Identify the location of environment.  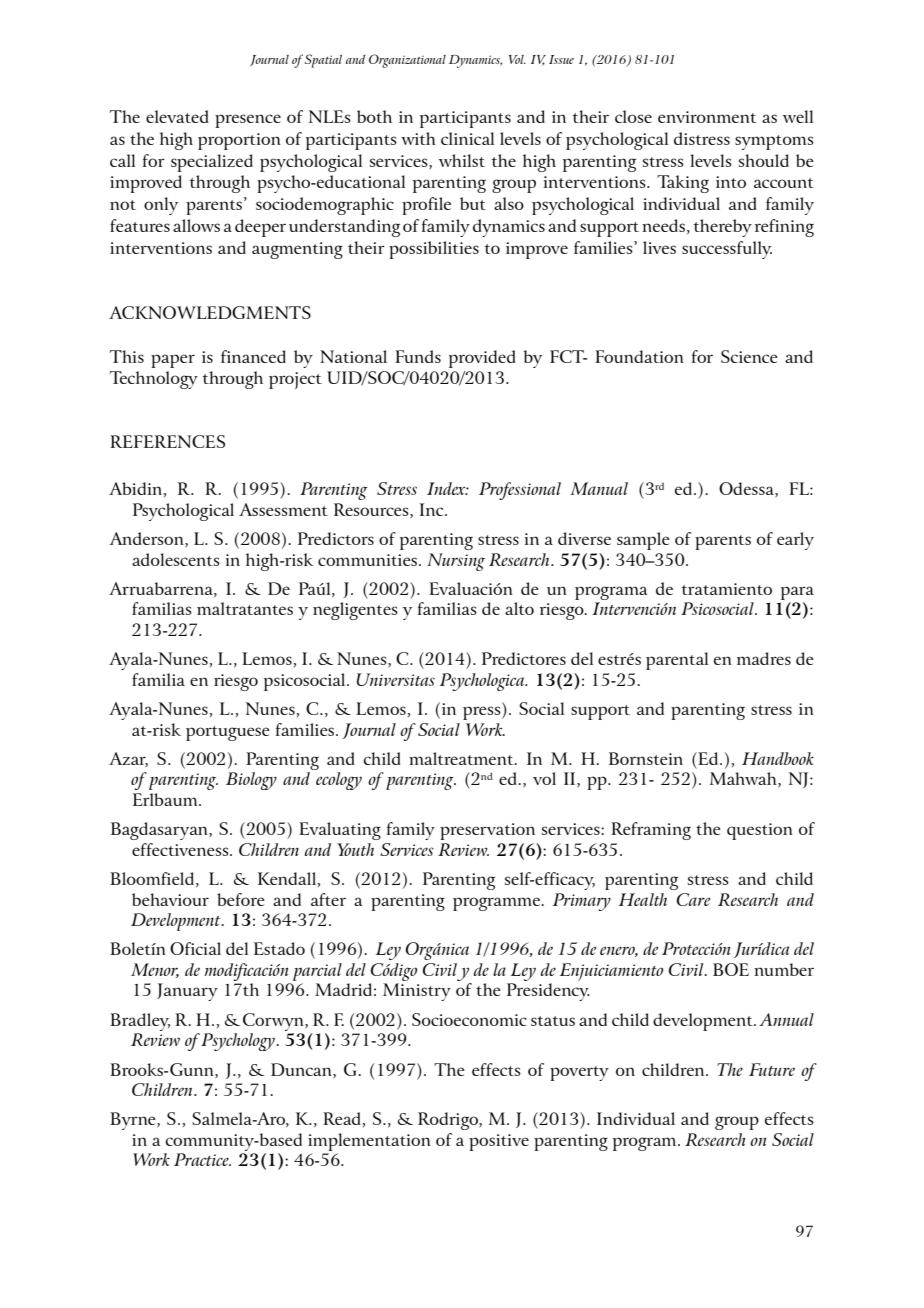
(707, 117).
